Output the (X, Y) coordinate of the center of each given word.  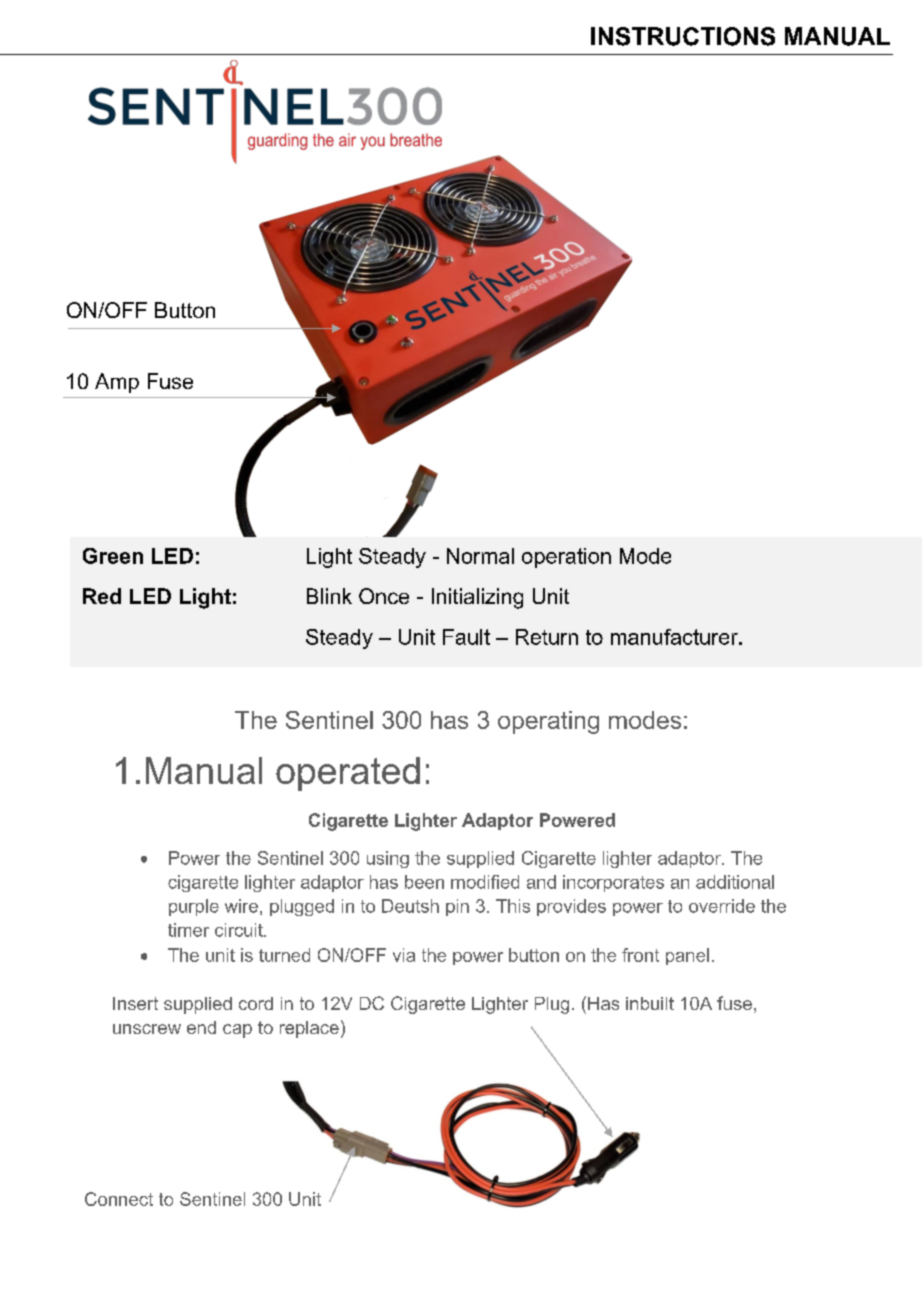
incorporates (613, 883)
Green (113, 556)
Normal (480, 556)
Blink (329, 596)
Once (384, 596)
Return (547, 637)
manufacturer (675, 637)
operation (566, 558)
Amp (117, 383)
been (424, 882)
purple (194, 907)
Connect (119, 1199)
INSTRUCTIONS (683, 36)
